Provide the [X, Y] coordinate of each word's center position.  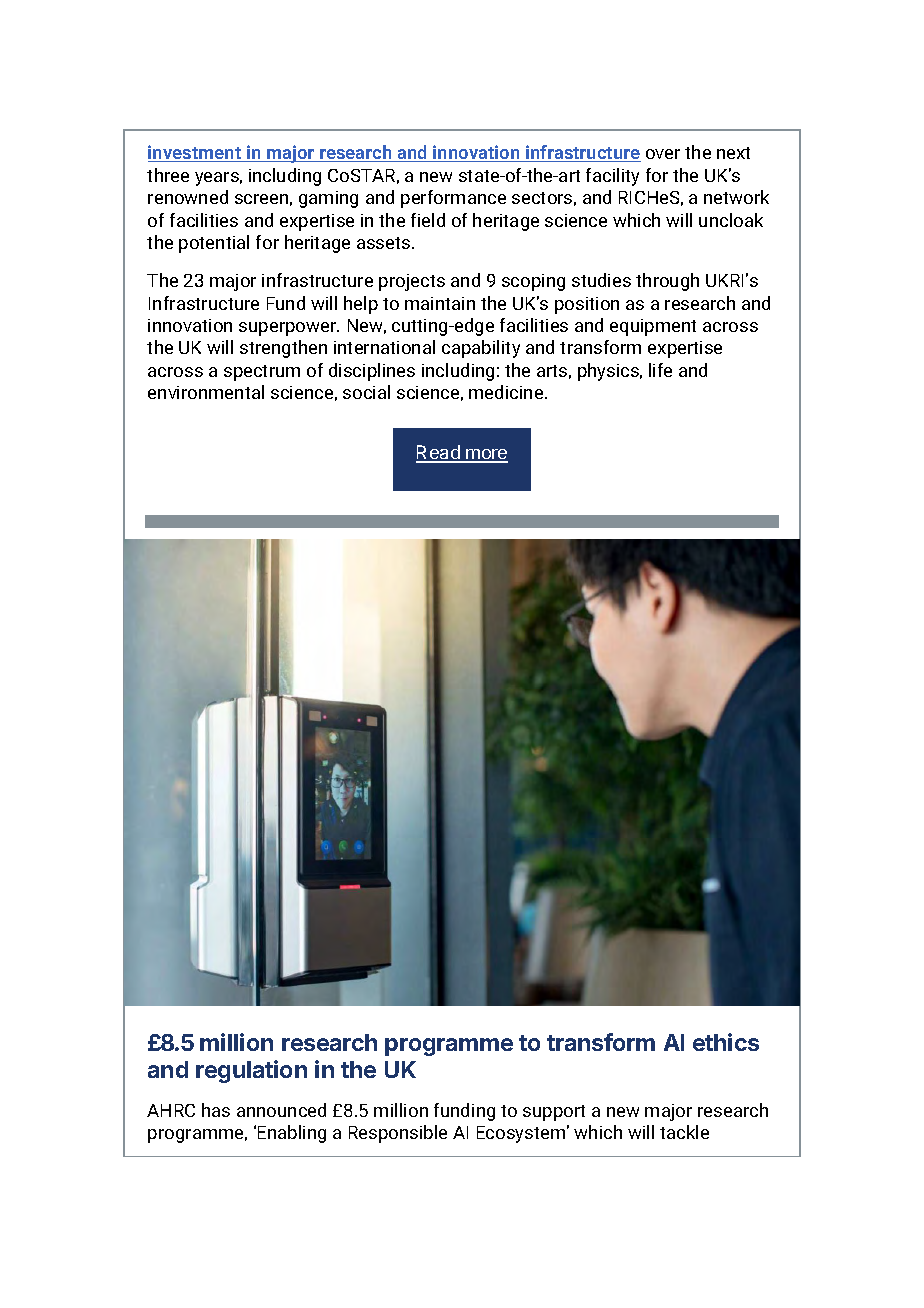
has [216, 1110]
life [660, 370]
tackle [684, 1132]
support [554, 1113]
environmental [206, 392]
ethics [726, 1042]
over [663, 154]
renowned [188, 197]
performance [453, 199]
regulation [251, 1071]
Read [439, 453]
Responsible [398, 1134]
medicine [507, 392]
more [486, 455]
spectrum [262, 373]
